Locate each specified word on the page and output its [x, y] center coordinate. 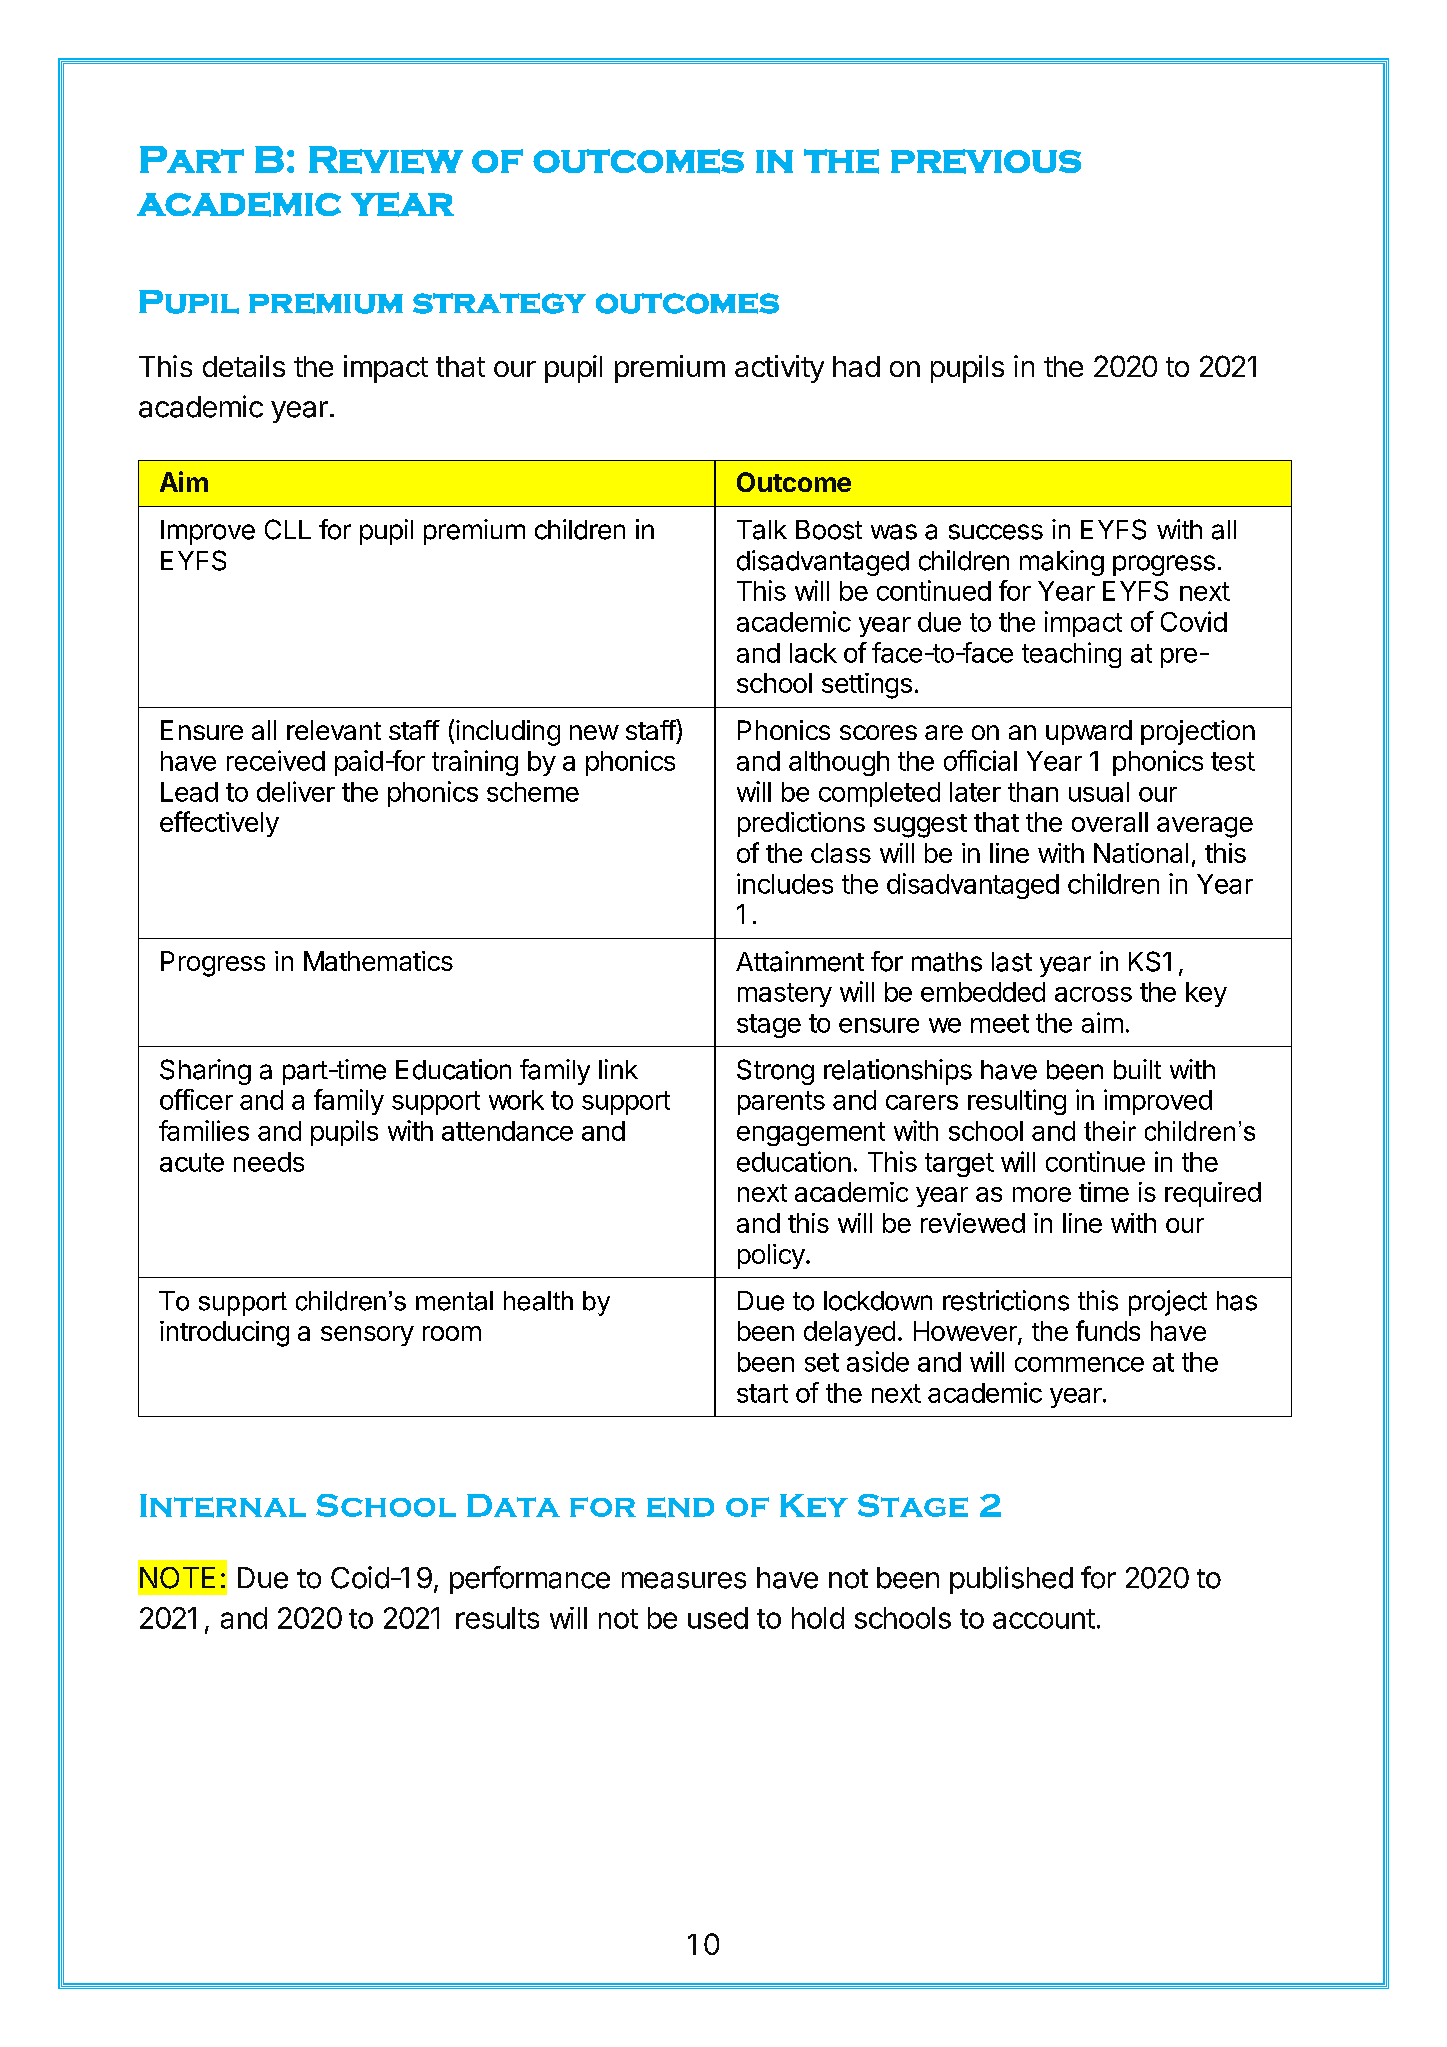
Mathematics [378, 961]
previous [986, 161]
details [244, 366]
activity [779, 369]
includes [785, 883]
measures [684, 1580]
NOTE [177, 1578]
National [1141, 853]
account [1044, 1619]
